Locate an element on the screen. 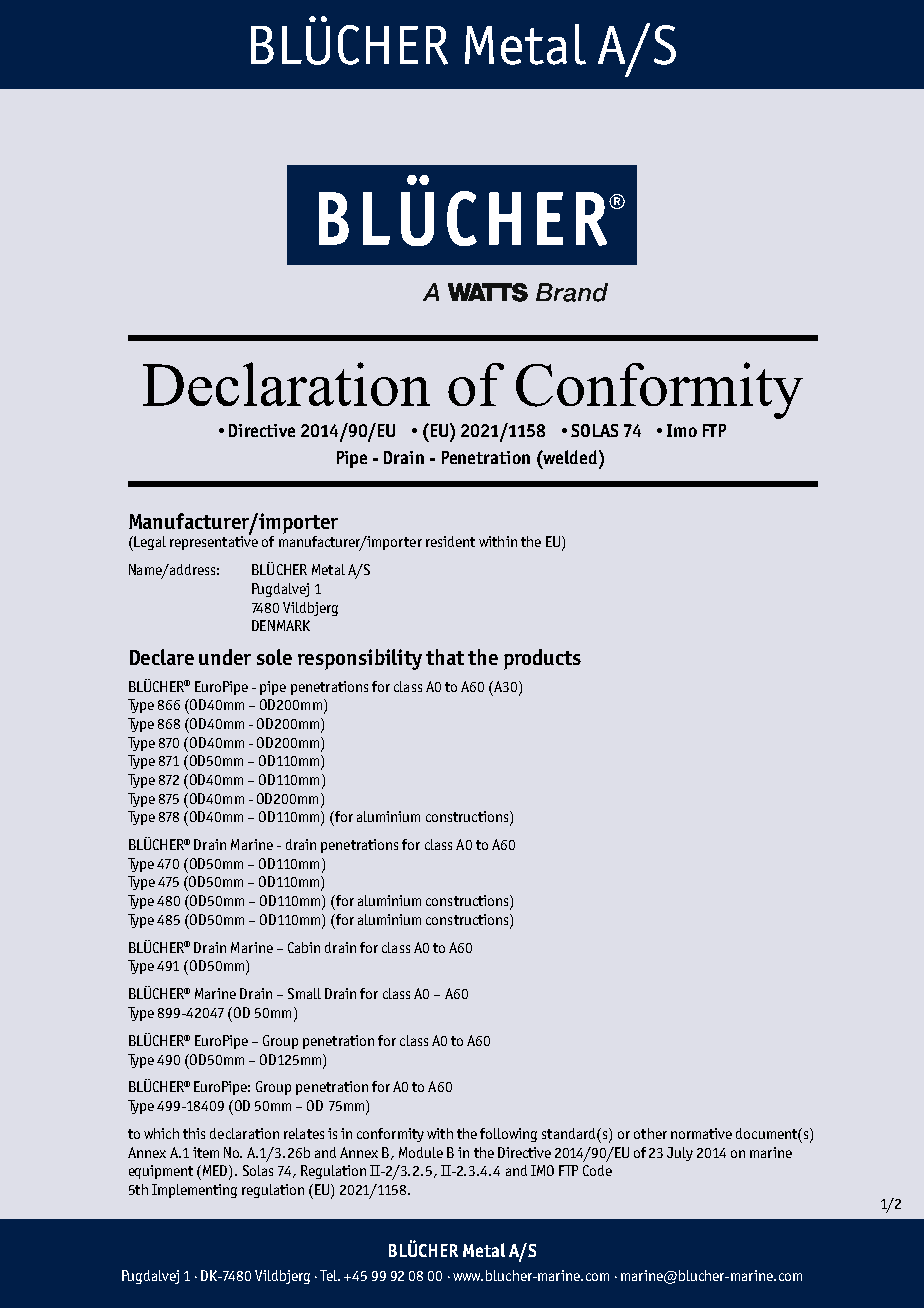 This screenshot has width=924, height=1308. Tel is located at coordinates (330, 1275).
